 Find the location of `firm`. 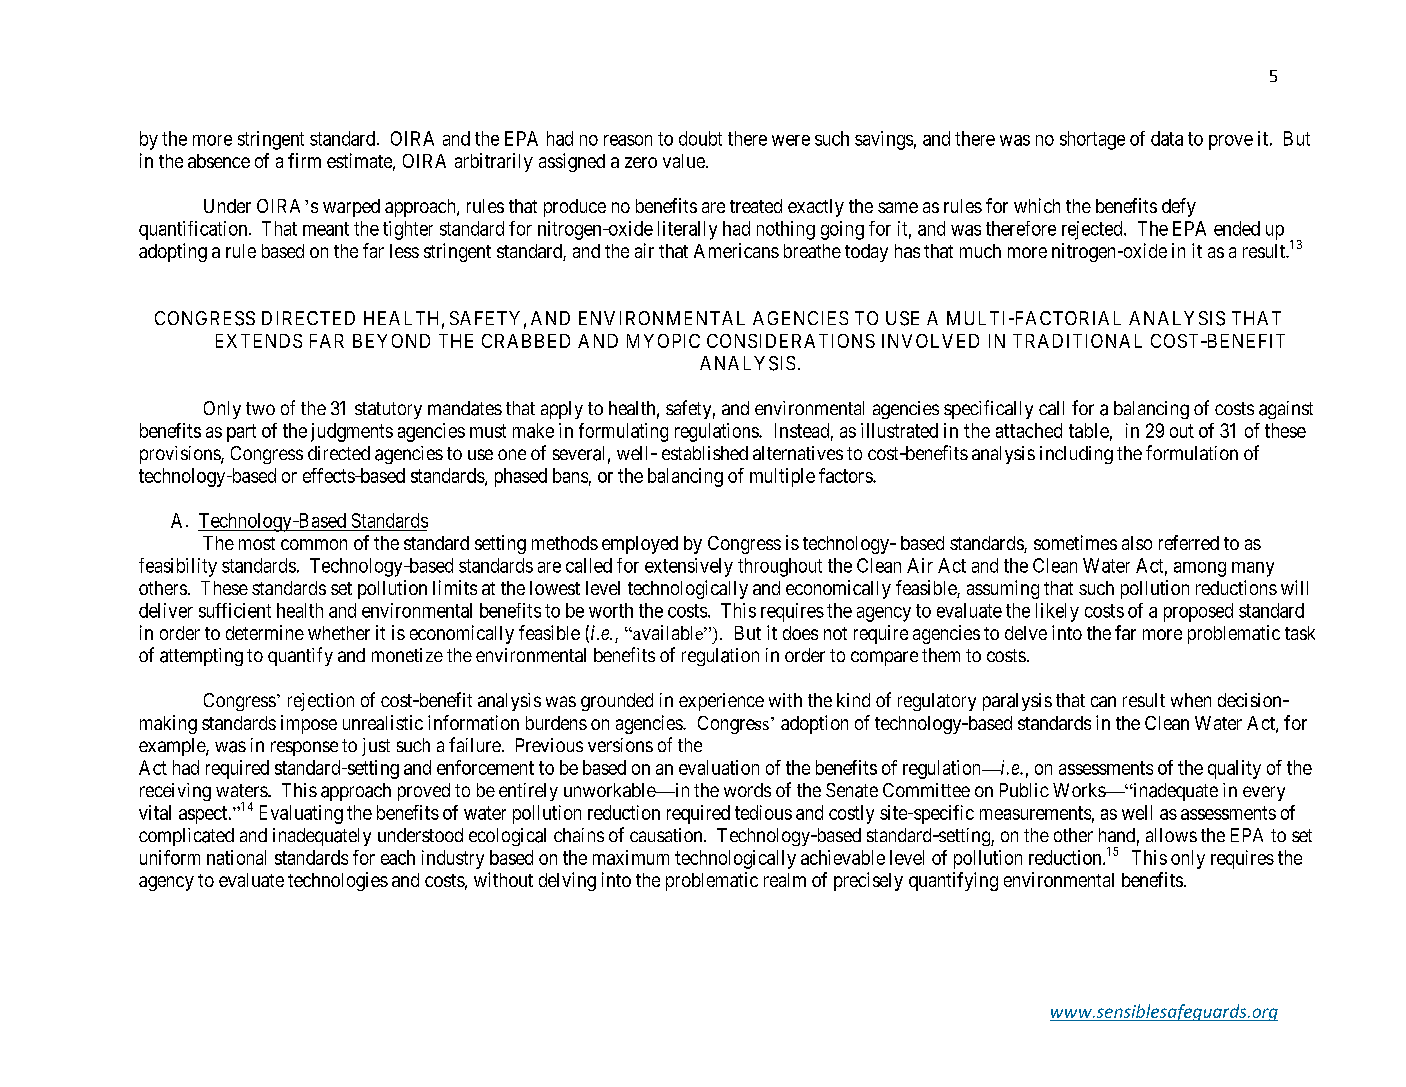

firm is located at coordinates (304, 160).
